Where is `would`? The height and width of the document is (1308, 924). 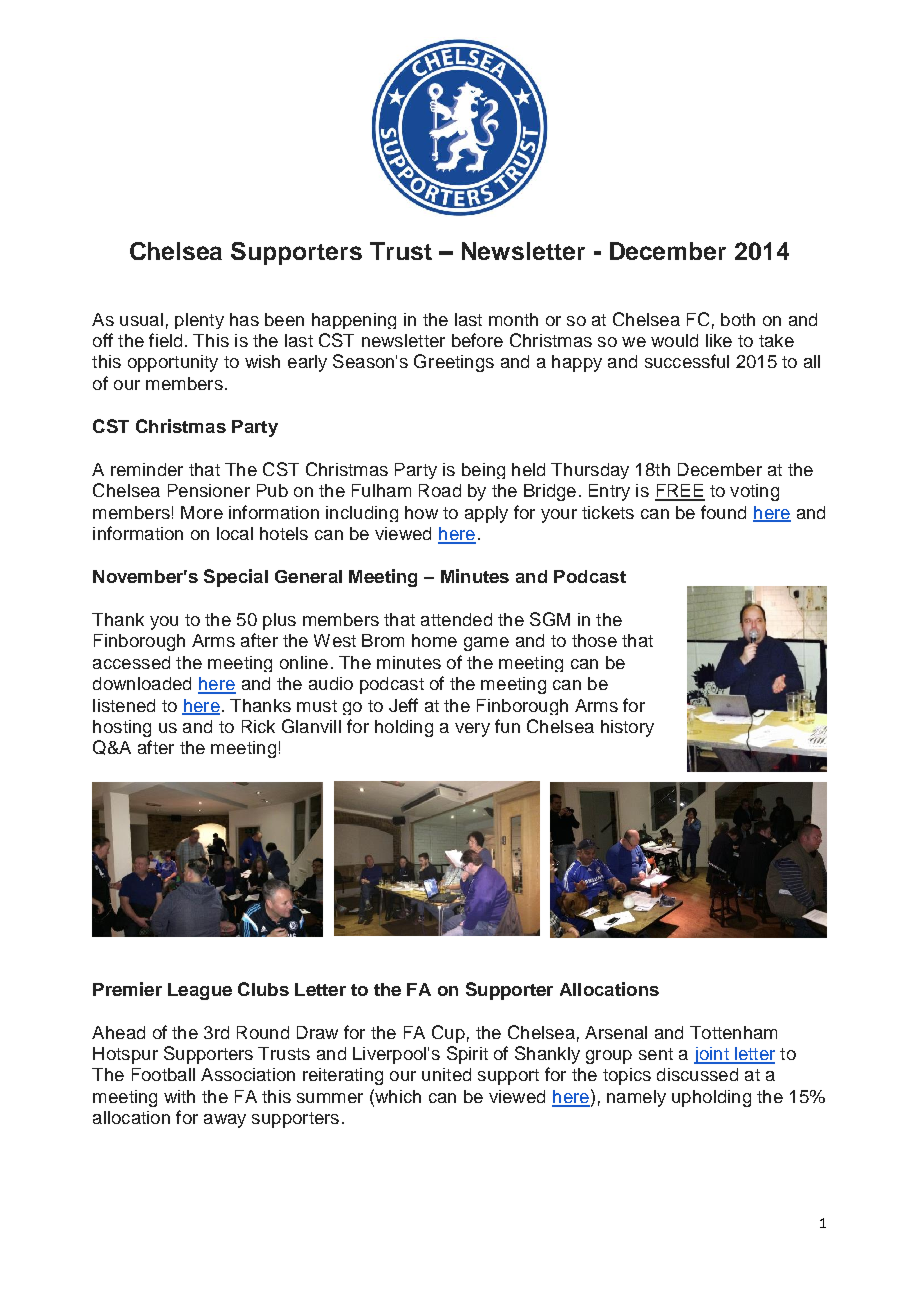
would is located at coordinates (674, 340).
